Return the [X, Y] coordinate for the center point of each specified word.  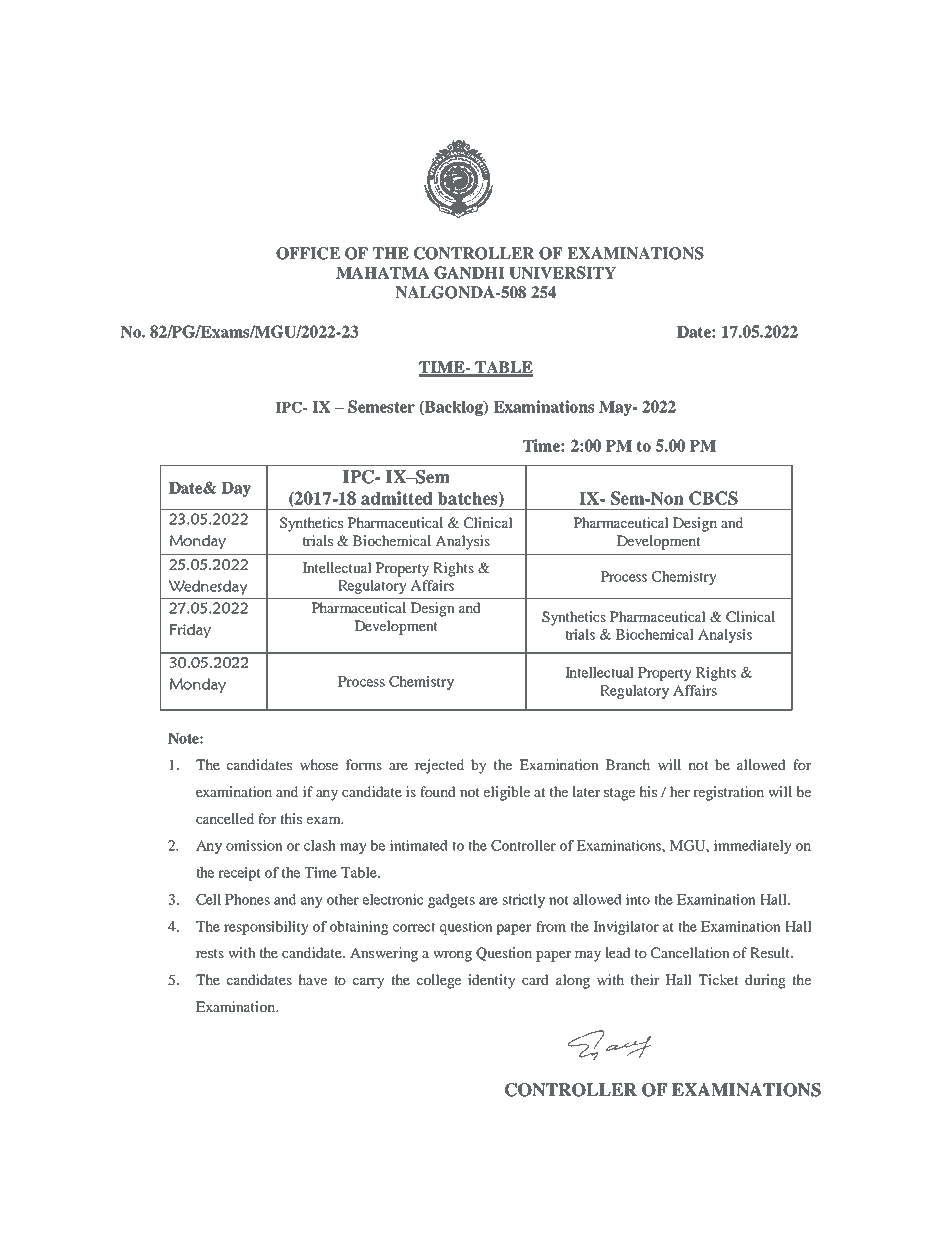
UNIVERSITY [562, 272]
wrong [452, 956]
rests [210, 953]
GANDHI [469, 272]
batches [469, 499]
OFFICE [308, 253]
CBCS [713, 498]
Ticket [718, 979]
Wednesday [208, 587]
